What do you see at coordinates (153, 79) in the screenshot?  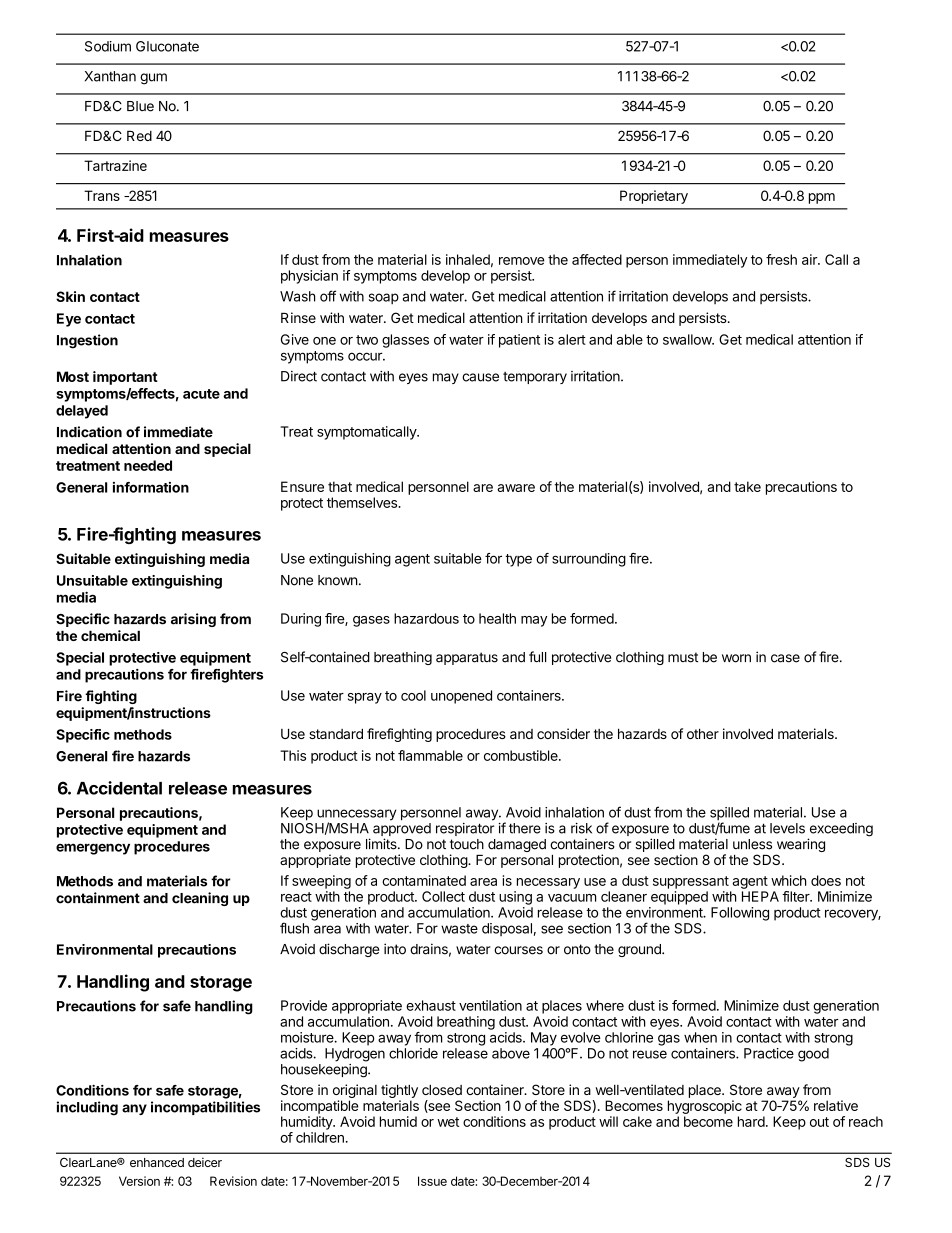 I see `gum` at bounding box center [153, 79].
